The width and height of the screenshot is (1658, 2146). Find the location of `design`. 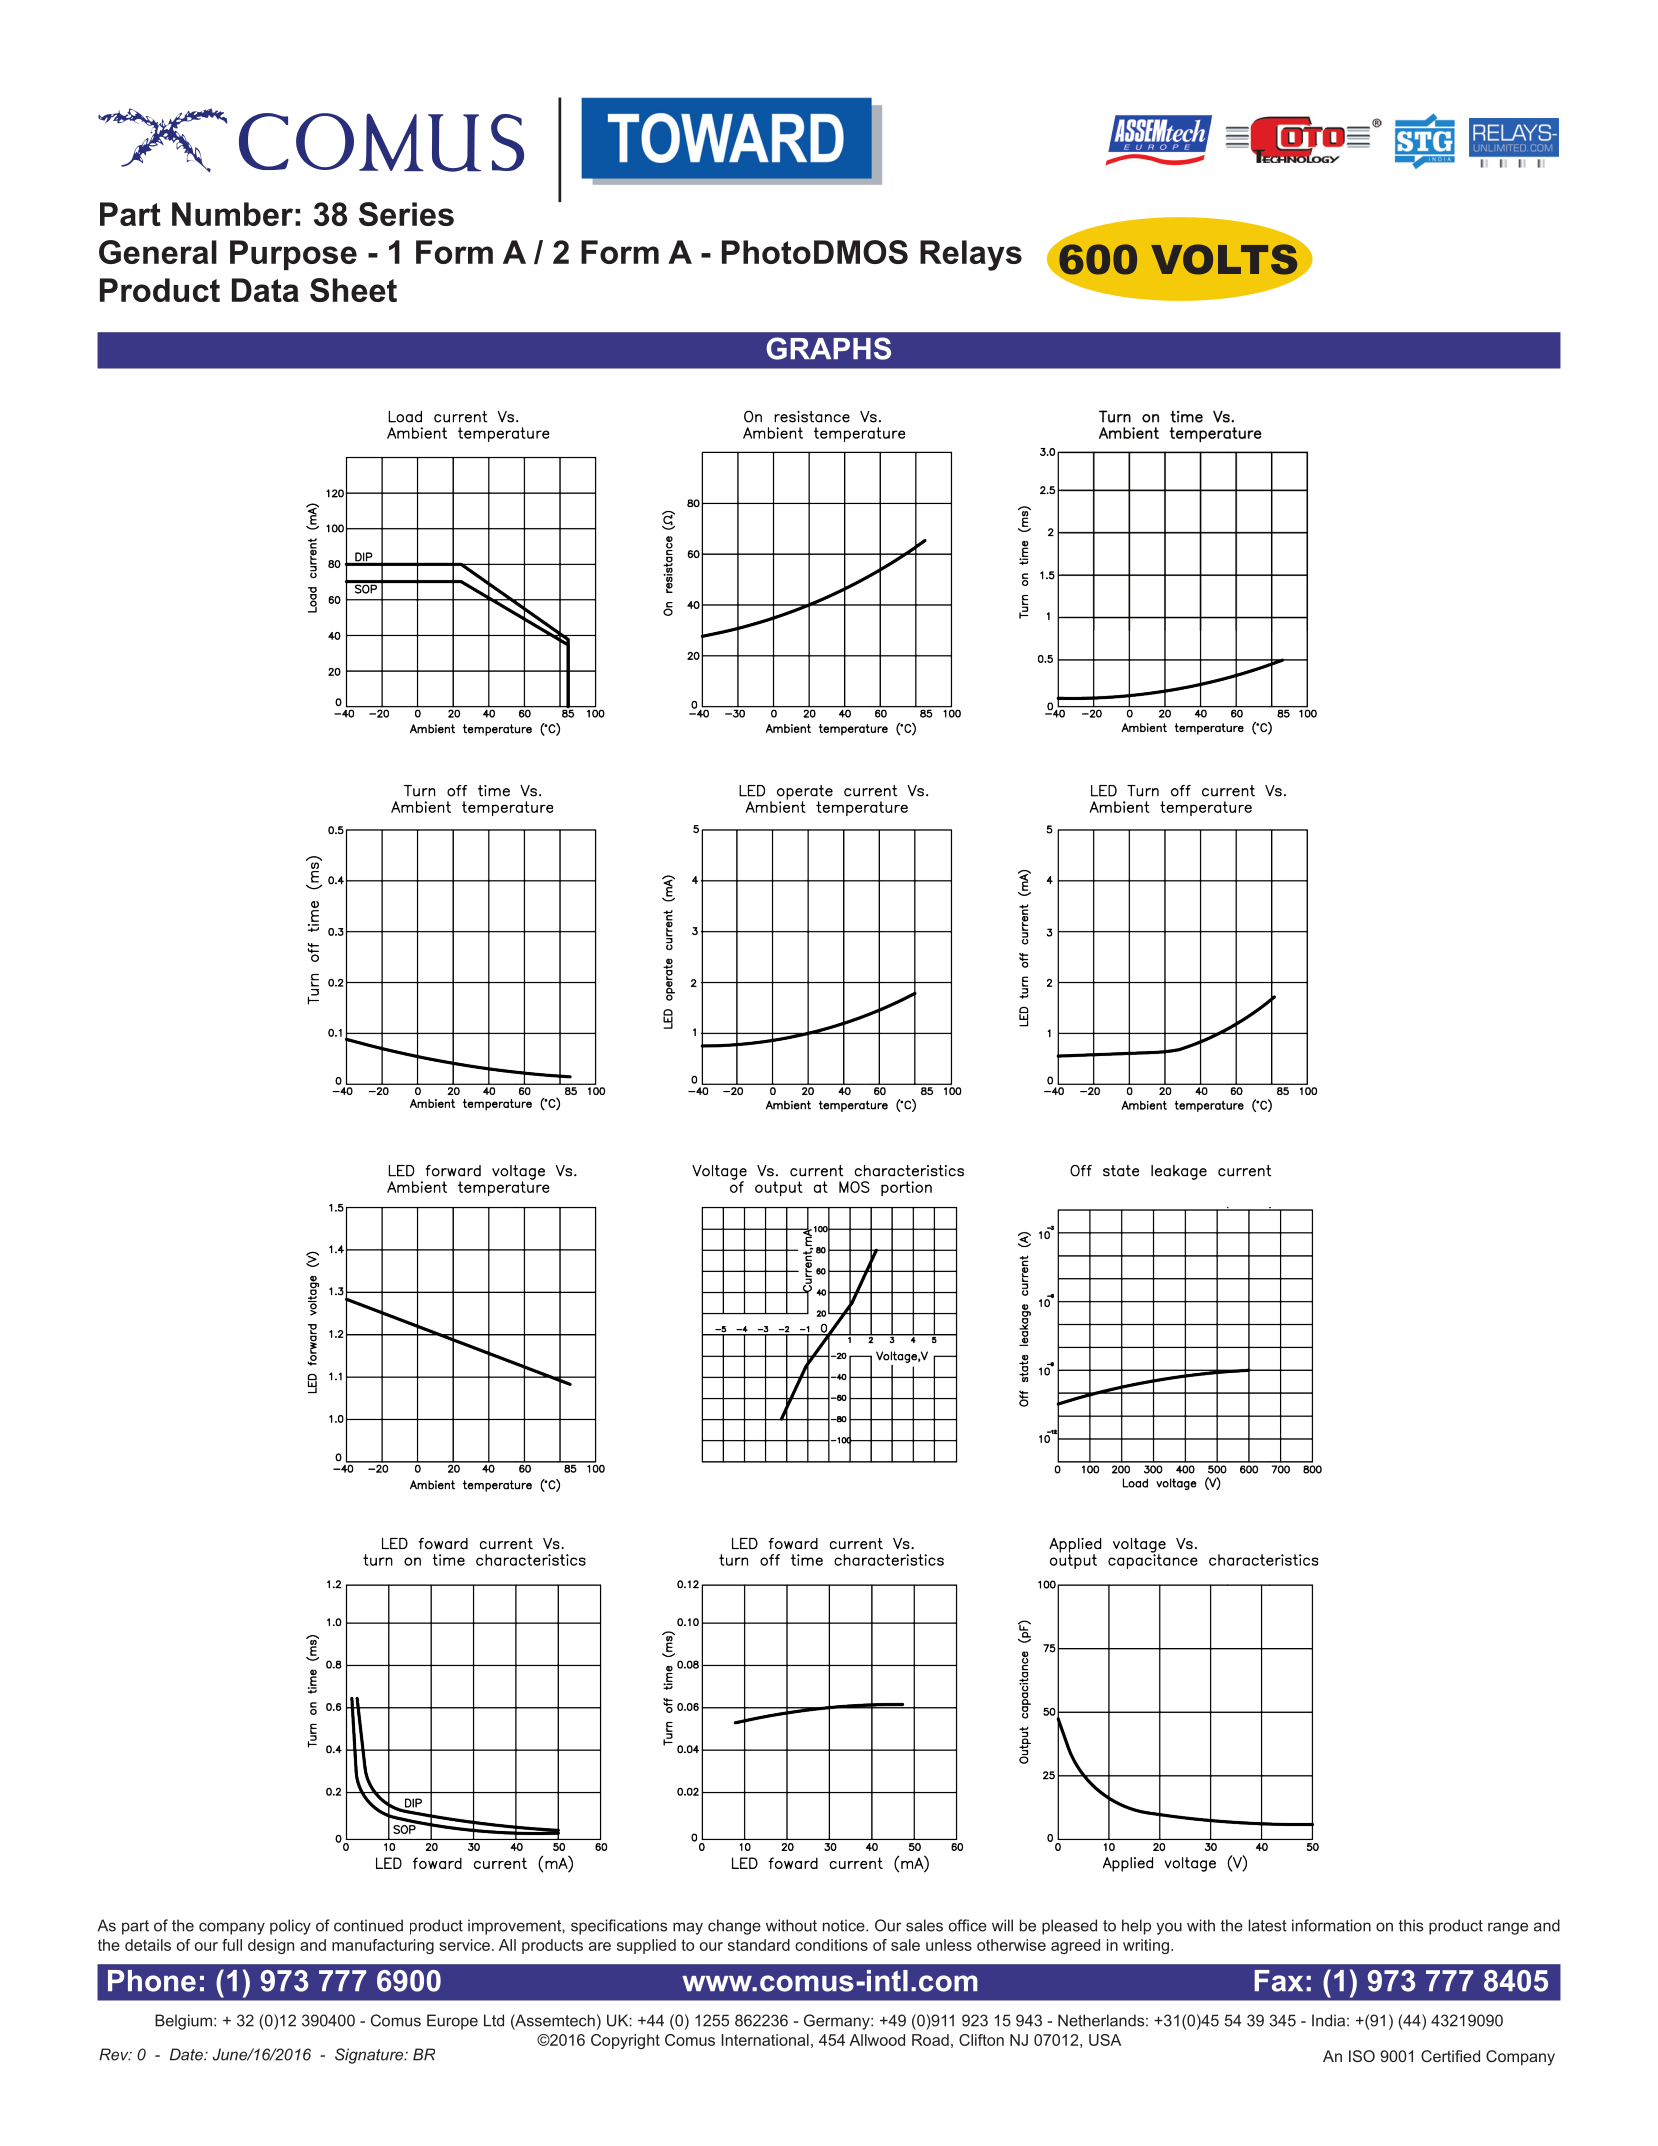

design is located at coordinates (271, 1946).
